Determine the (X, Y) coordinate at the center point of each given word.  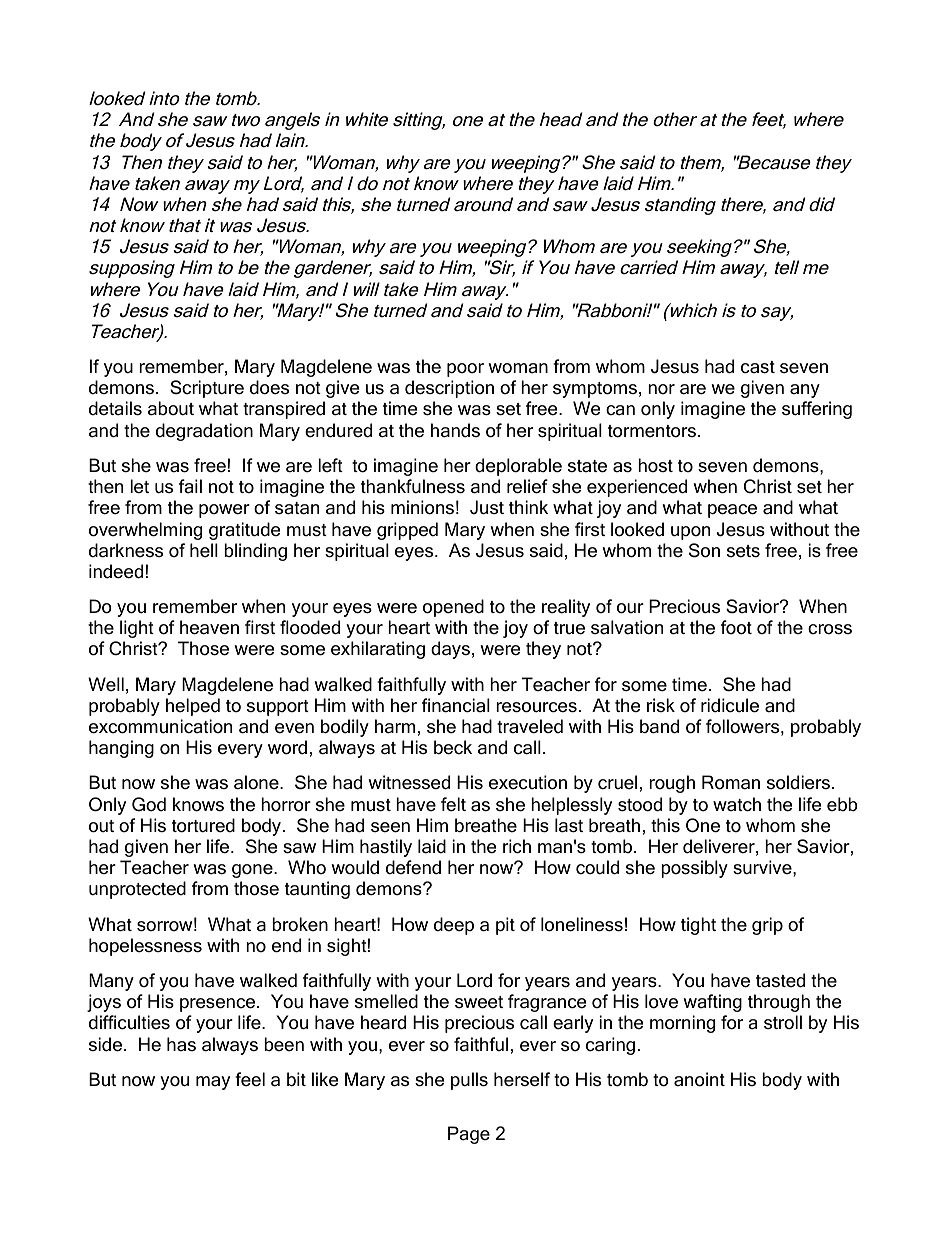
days (450, 650)
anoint (699, 1079)
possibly (694, 869)
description (449, 389)
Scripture (207, 389)
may (213, 1083)
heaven (209, 627)
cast (758, 367)
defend (413, 867)
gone (253, 871)
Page (469, 1135)
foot (736, 627)
